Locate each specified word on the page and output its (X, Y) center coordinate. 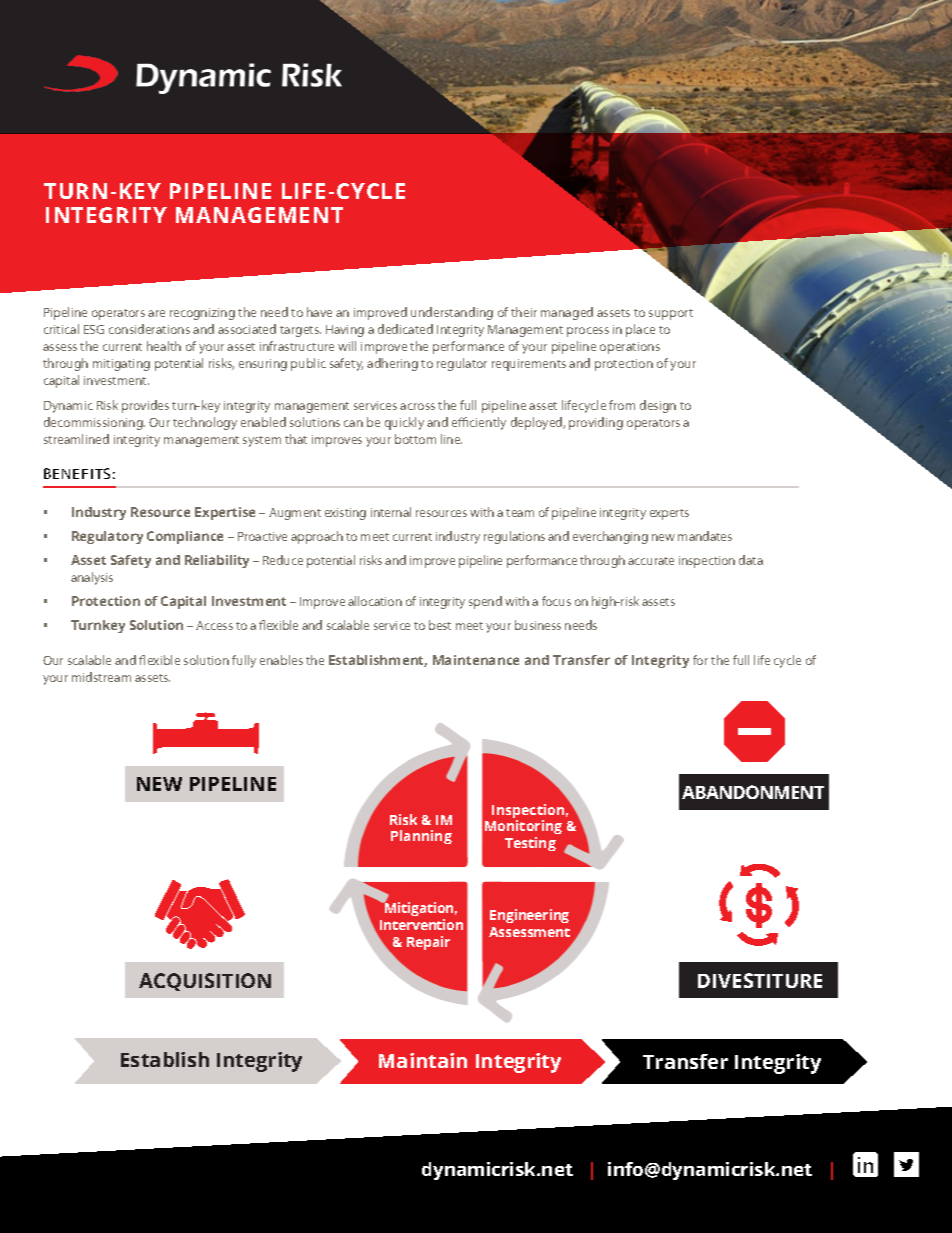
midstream (101, 677)
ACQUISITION (205, 982)
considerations (149, 329)
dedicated (405, 329)
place (640, 330)
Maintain (423, 1060)
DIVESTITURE (760, 980)
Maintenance (476, 660)
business (538, 625)
